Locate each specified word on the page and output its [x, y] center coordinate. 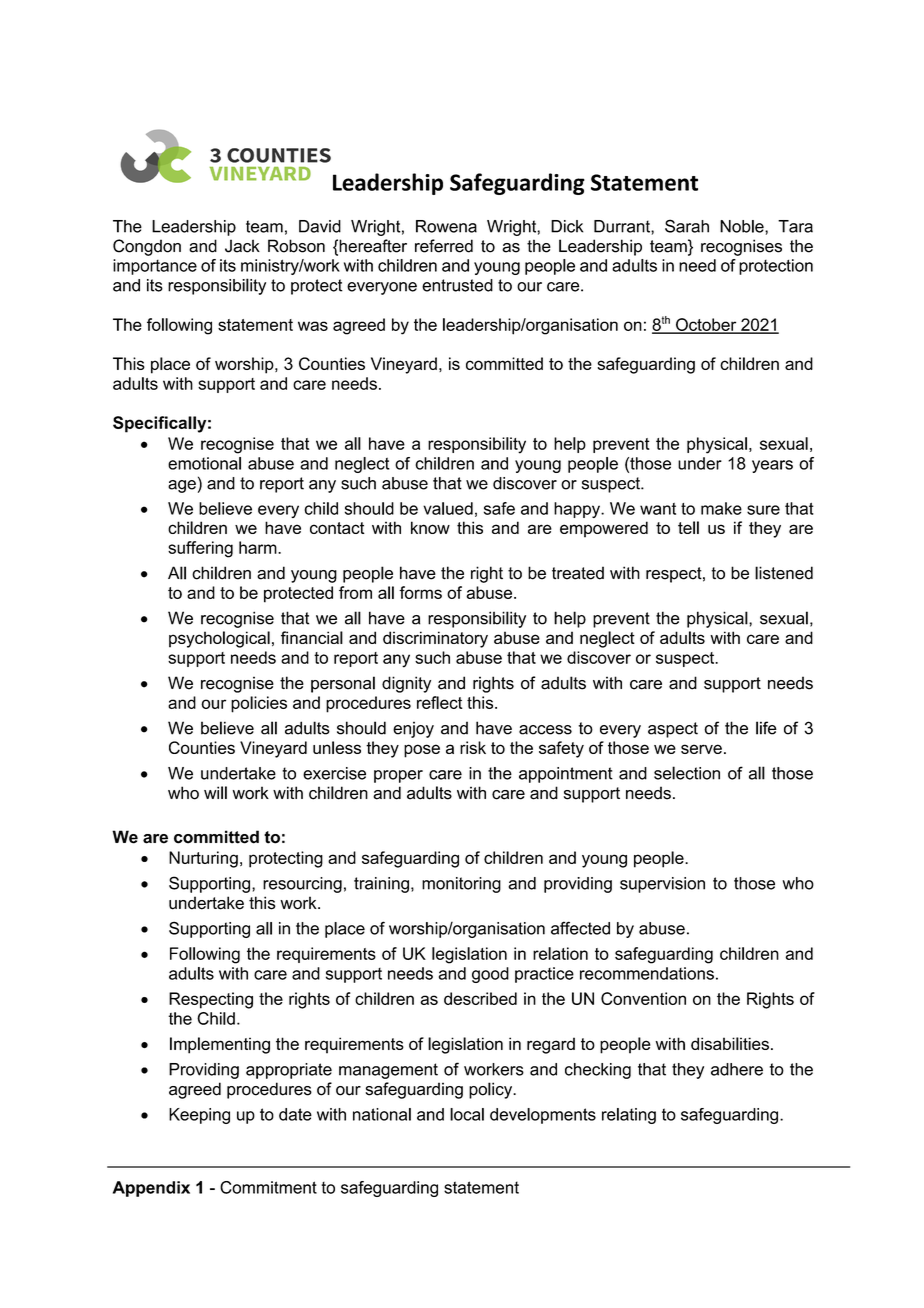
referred [444, 246]
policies [259, 704]
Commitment [268, 1187]
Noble [743, 226]
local [467, 1114]
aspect [673, 730]
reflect [440, 702]
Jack [242, 246]
